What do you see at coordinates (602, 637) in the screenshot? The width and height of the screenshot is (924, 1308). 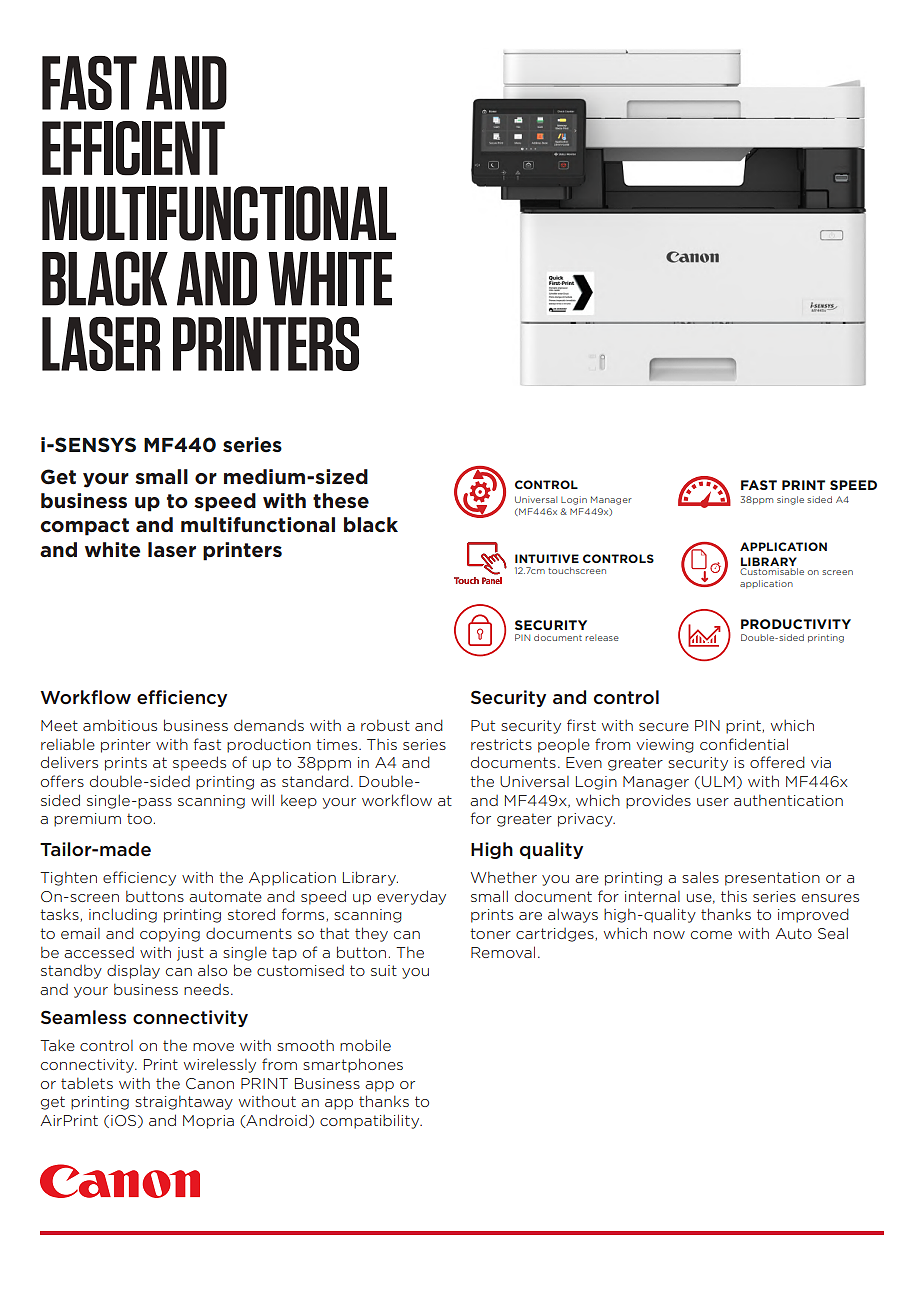 I see `release` at bounding box center [602, 637].
